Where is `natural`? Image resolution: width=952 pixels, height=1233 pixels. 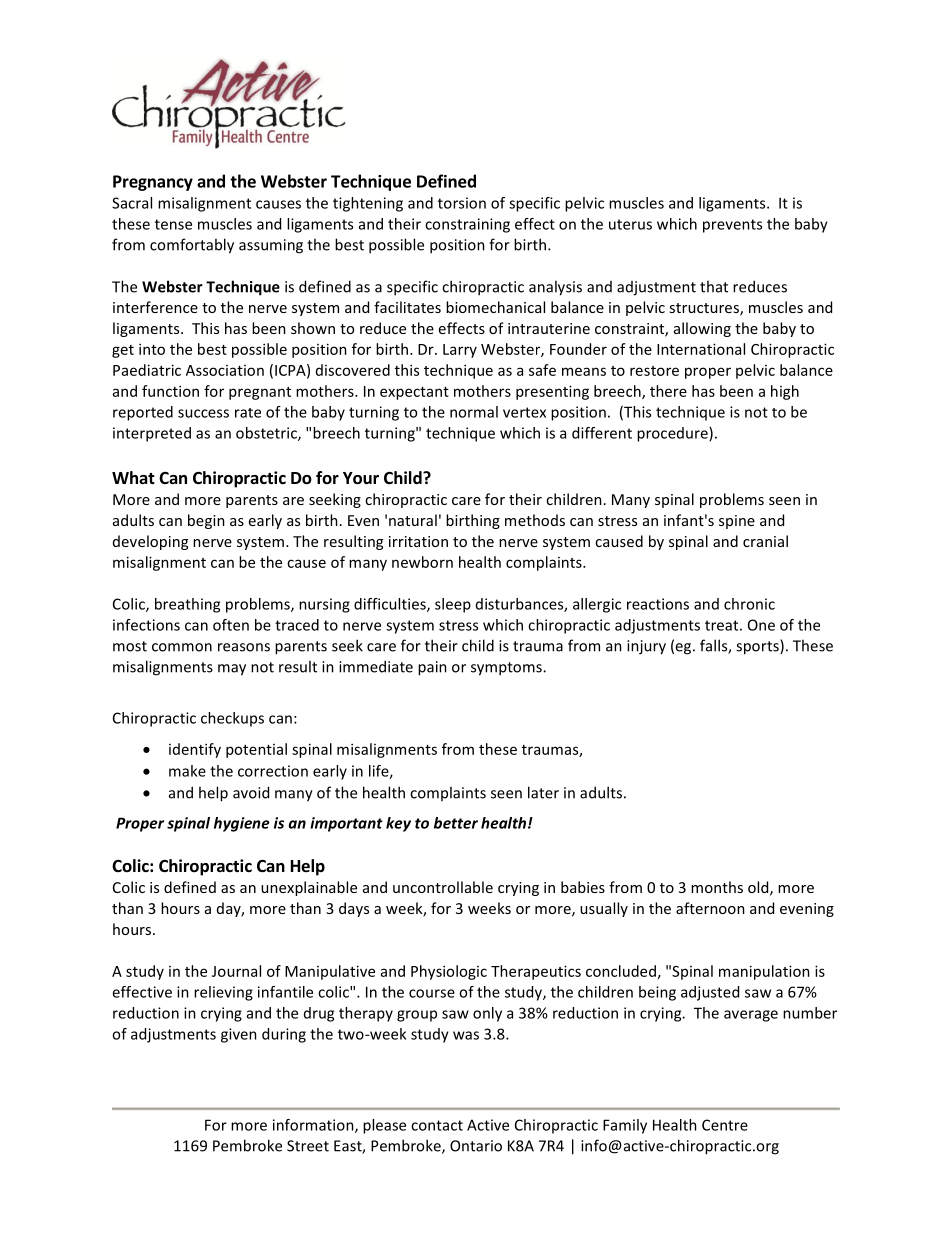 natural is located at coordinates (413, 520).
